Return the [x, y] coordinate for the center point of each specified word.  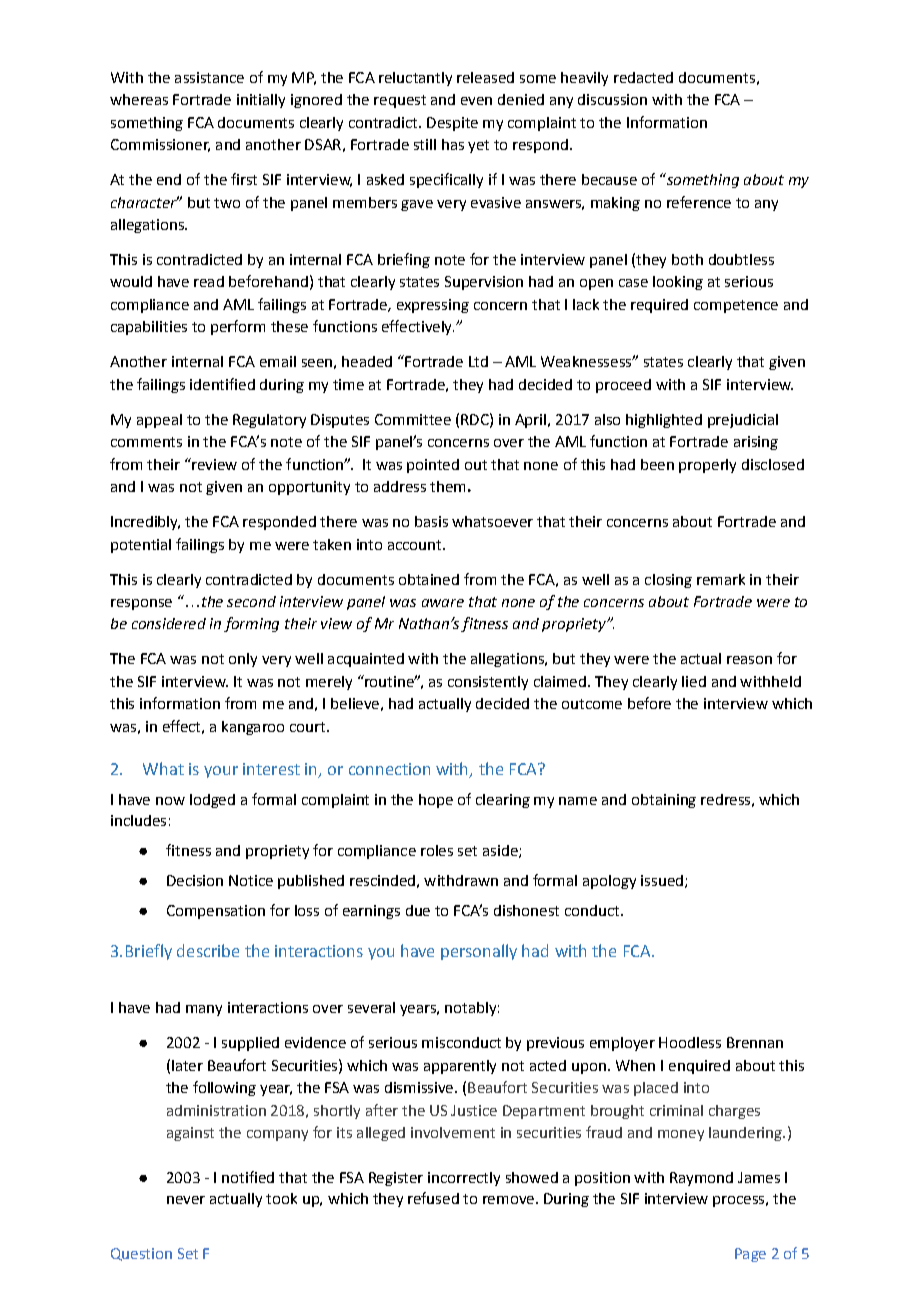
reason [749, 660]
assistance [209, 77]
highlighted [664, 421]
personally [479, 952]
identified [222, 384]
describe [208, 950]
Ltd [478, 361]
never [186, 1200]
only [243, 660]
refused [433, 1198]
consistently [488, 683]
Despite [452, 124]
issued [662, 880]
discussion [612, 99]
